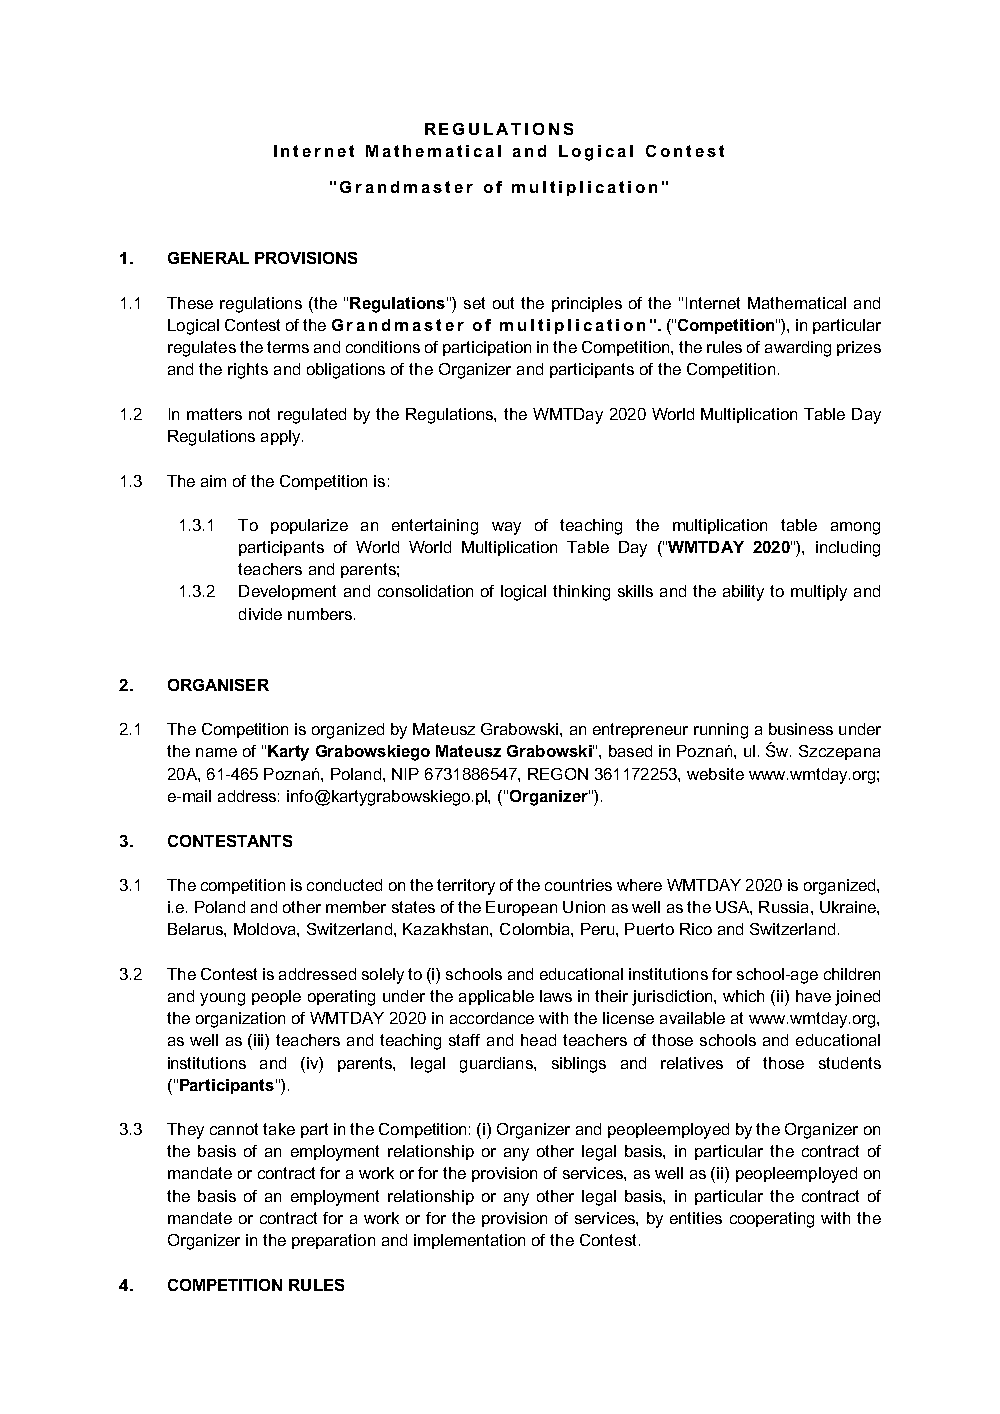 The width and height of the image is (1000, 1414). I want to click on business, so click(801, 729).
